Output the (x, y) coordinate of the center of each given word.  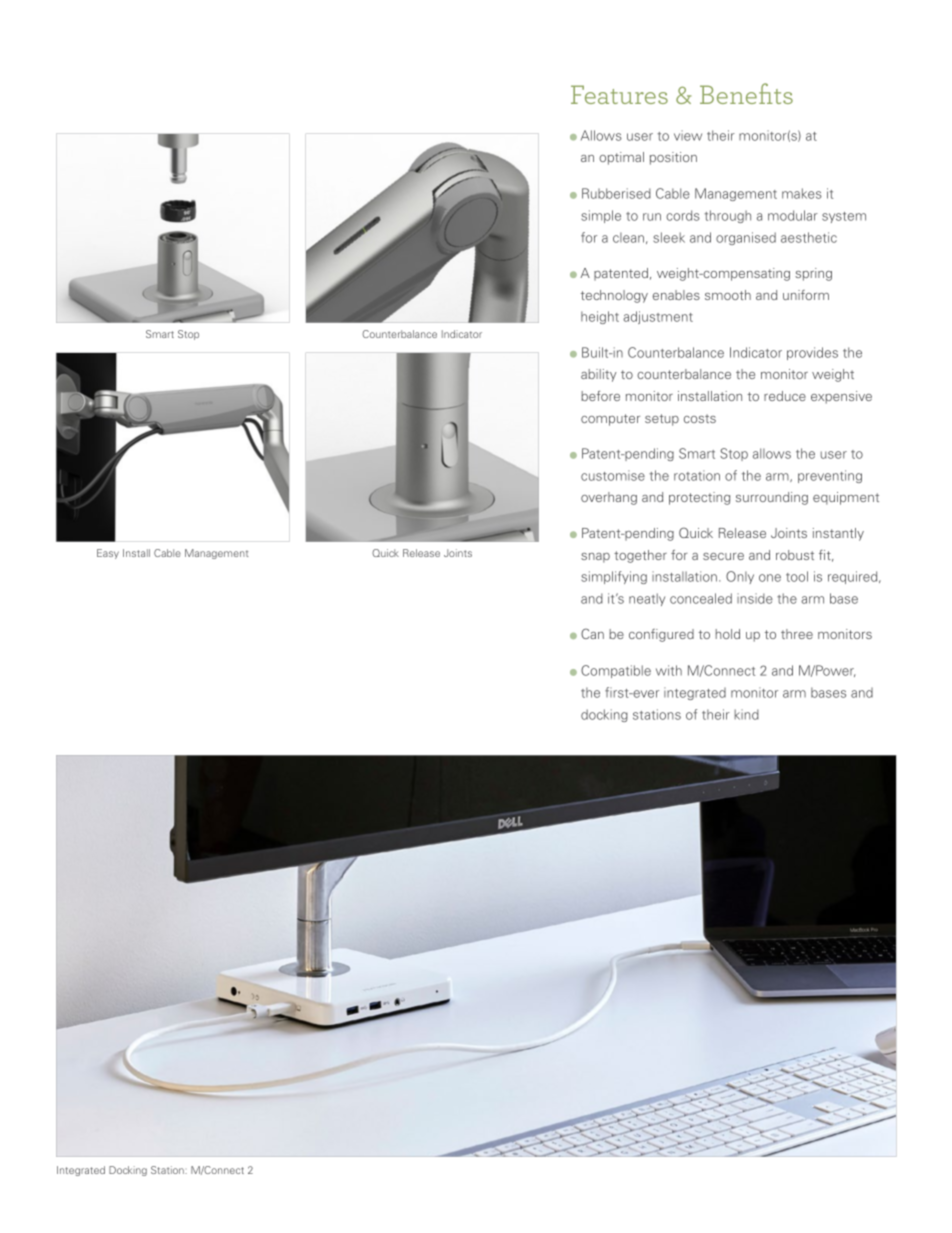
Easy (108, 554)
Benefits (746, 93)
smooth (728, 295)
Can (592, 633)
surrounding (772, 498)
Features (619, 94)
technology (614, 296)
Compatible (616, 671)
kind (746, 714)
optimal (621, 158)
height (600, 317)
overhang (609, 498)
